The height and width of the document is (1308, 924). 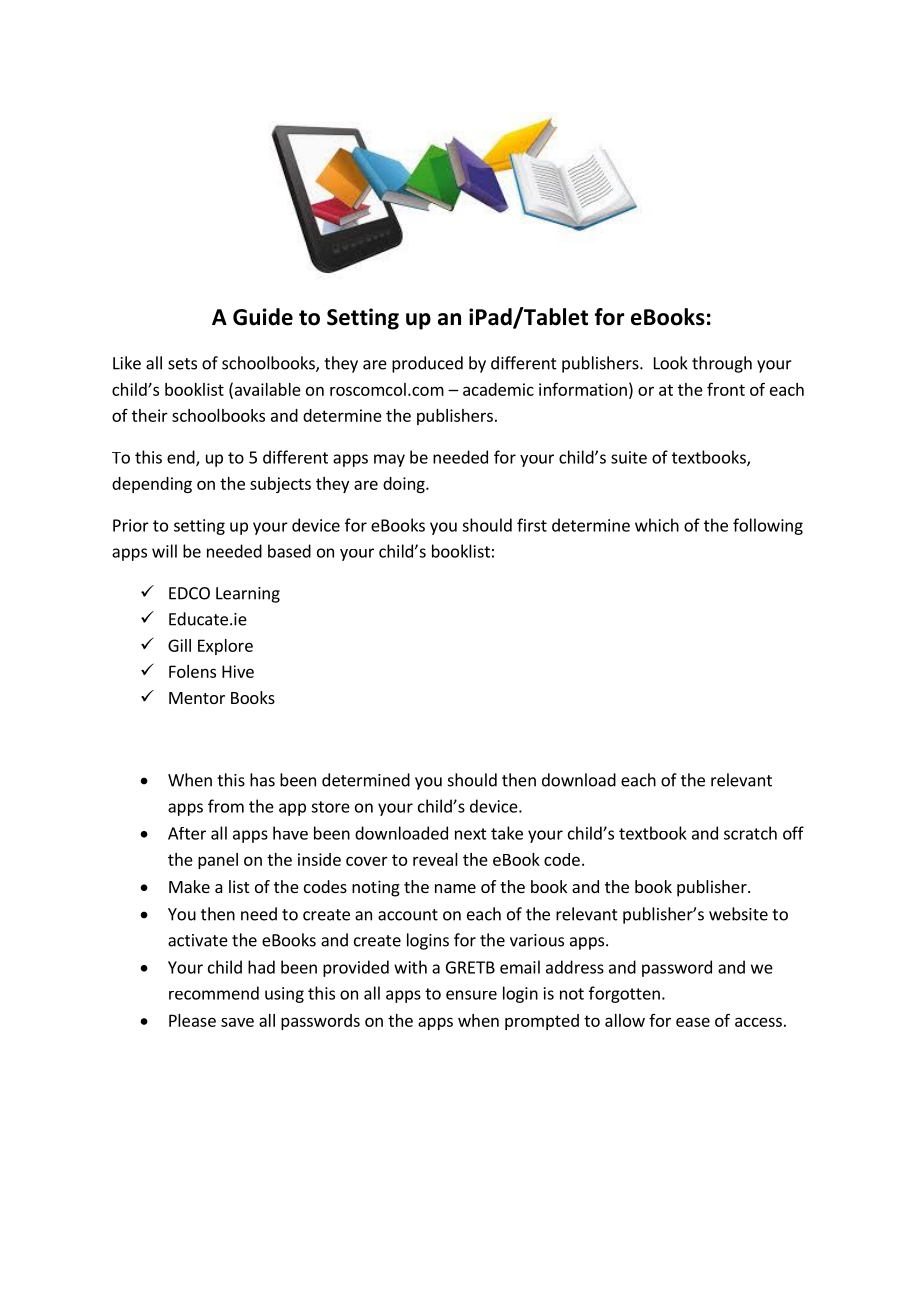 I want to click on After, so click(x=187, y=833).
